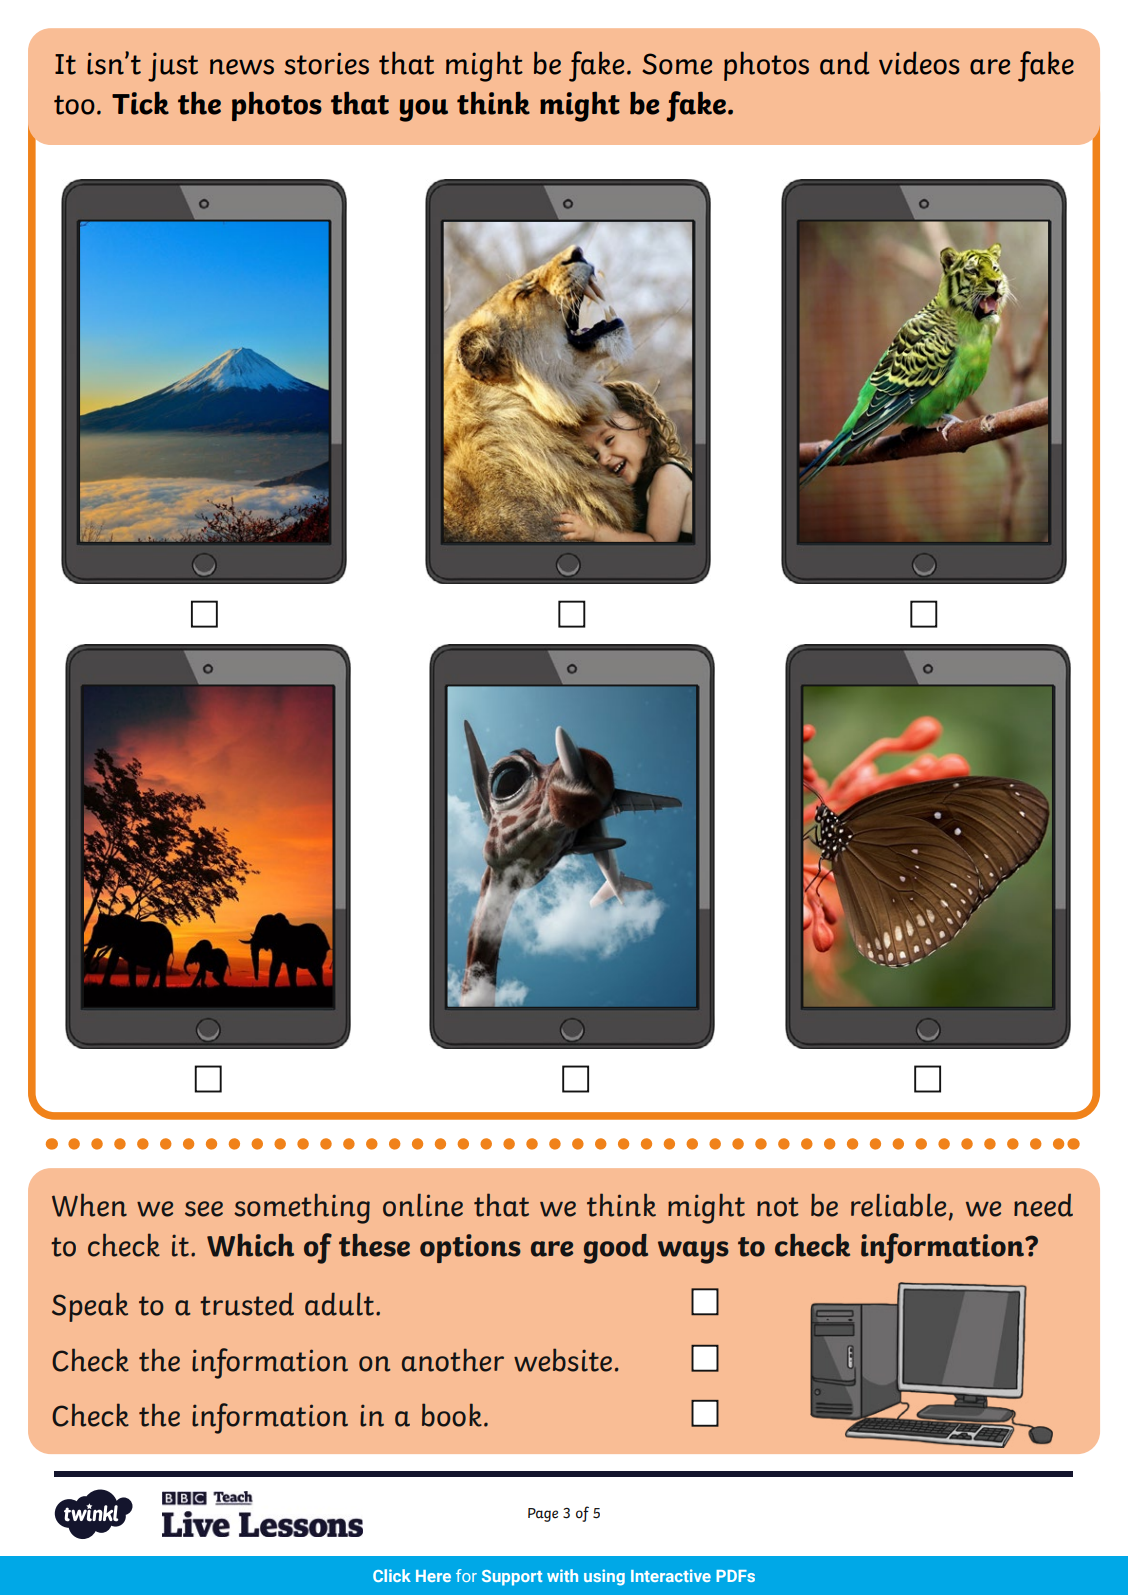 This page has height=1595, width=1128. Describe the element at coordinates (543, 1515) in the page. I see `Page` at that location.
